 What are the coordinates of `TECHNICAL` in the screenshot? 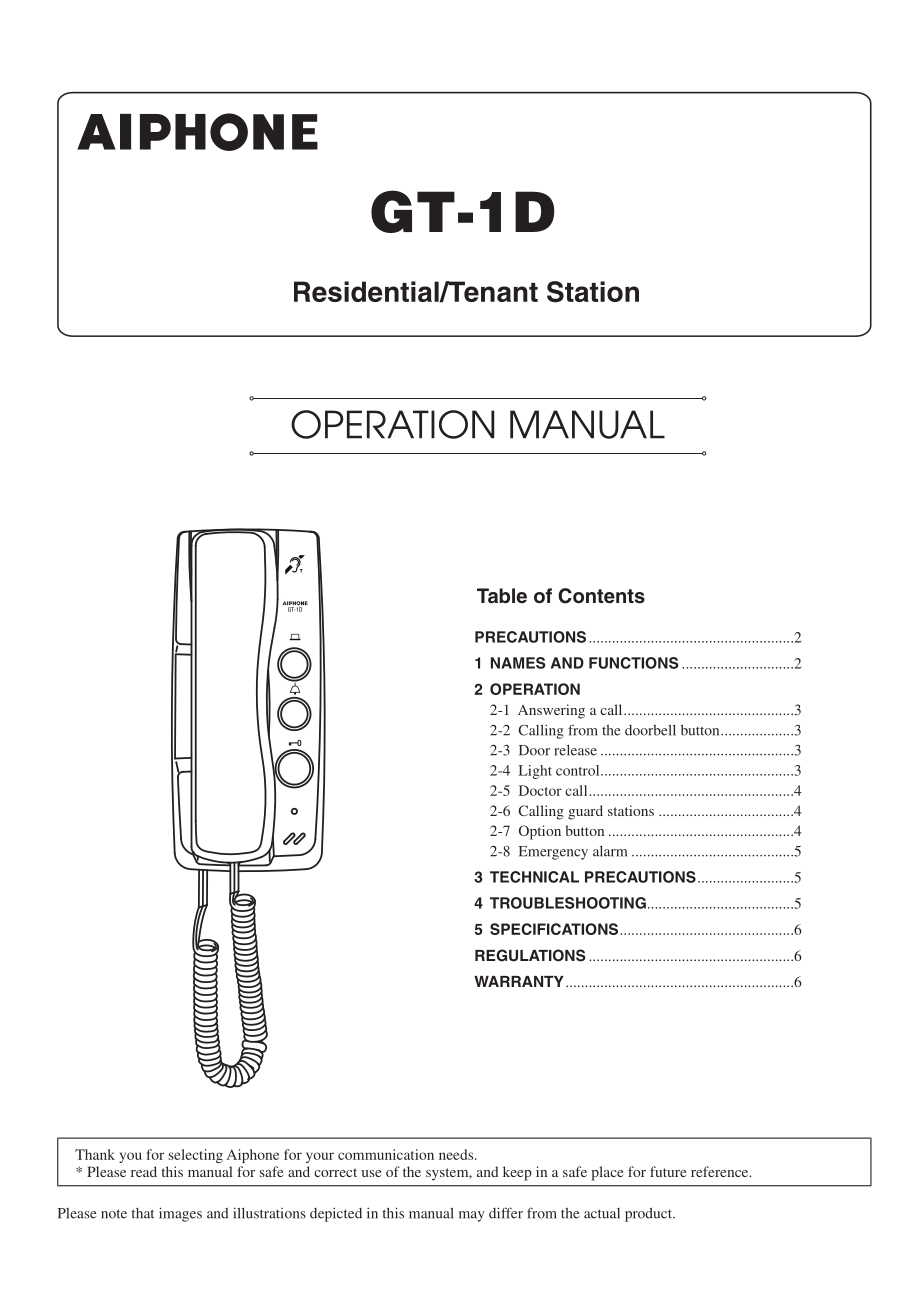 It's located at (534, 877).
